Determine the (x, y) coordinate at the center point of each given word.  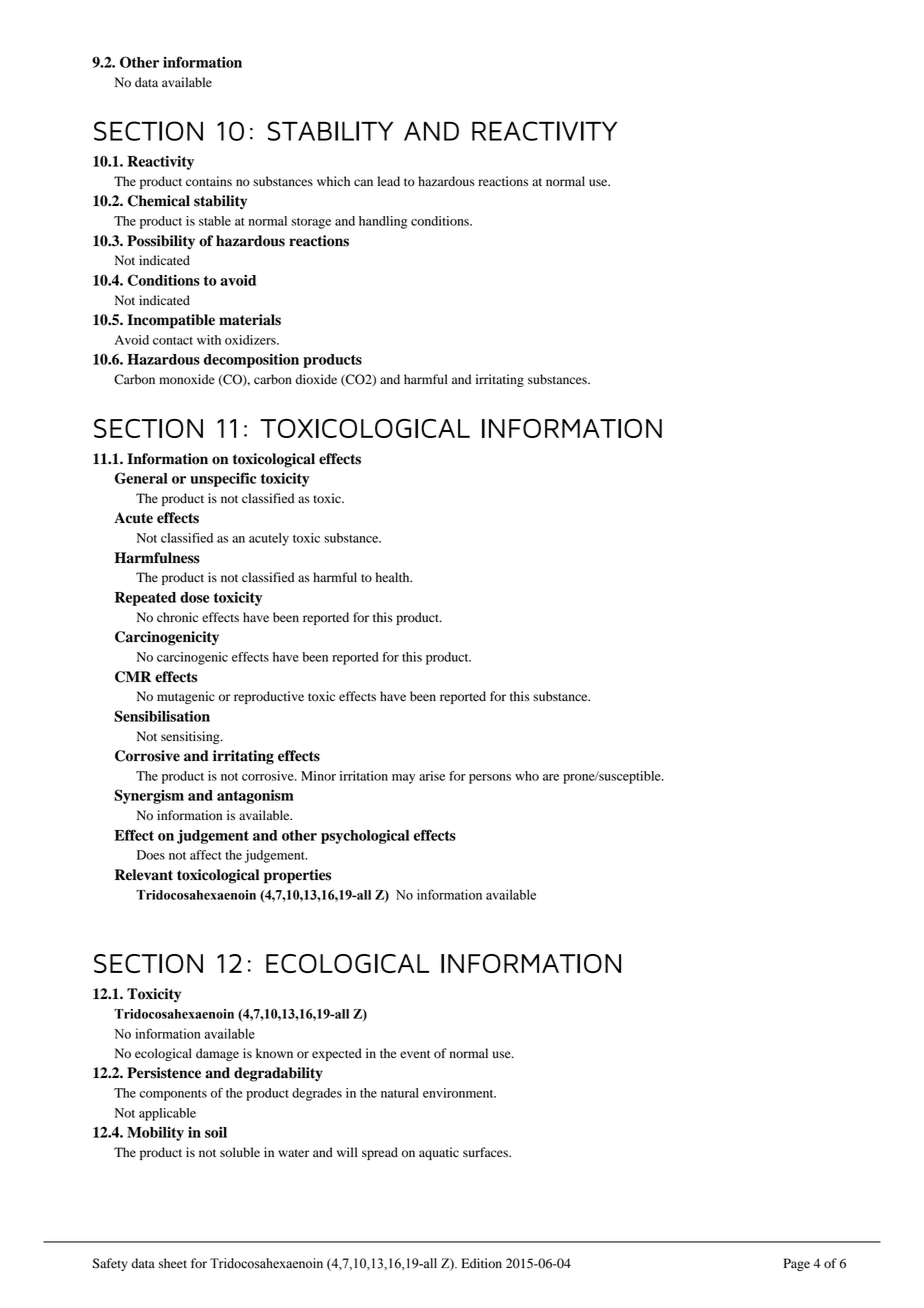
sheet (173, 1263)
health (393, 577)
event (415, 1054)
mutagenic (186, 697)
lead (388, 181)
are (551, 777)
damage (217, 1054)
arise (432, 776)
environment (459, 1093)
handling (383, 222)
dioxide (316, 379)
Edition (481, 1263)
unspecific (223, 479)
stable (215, 221)
